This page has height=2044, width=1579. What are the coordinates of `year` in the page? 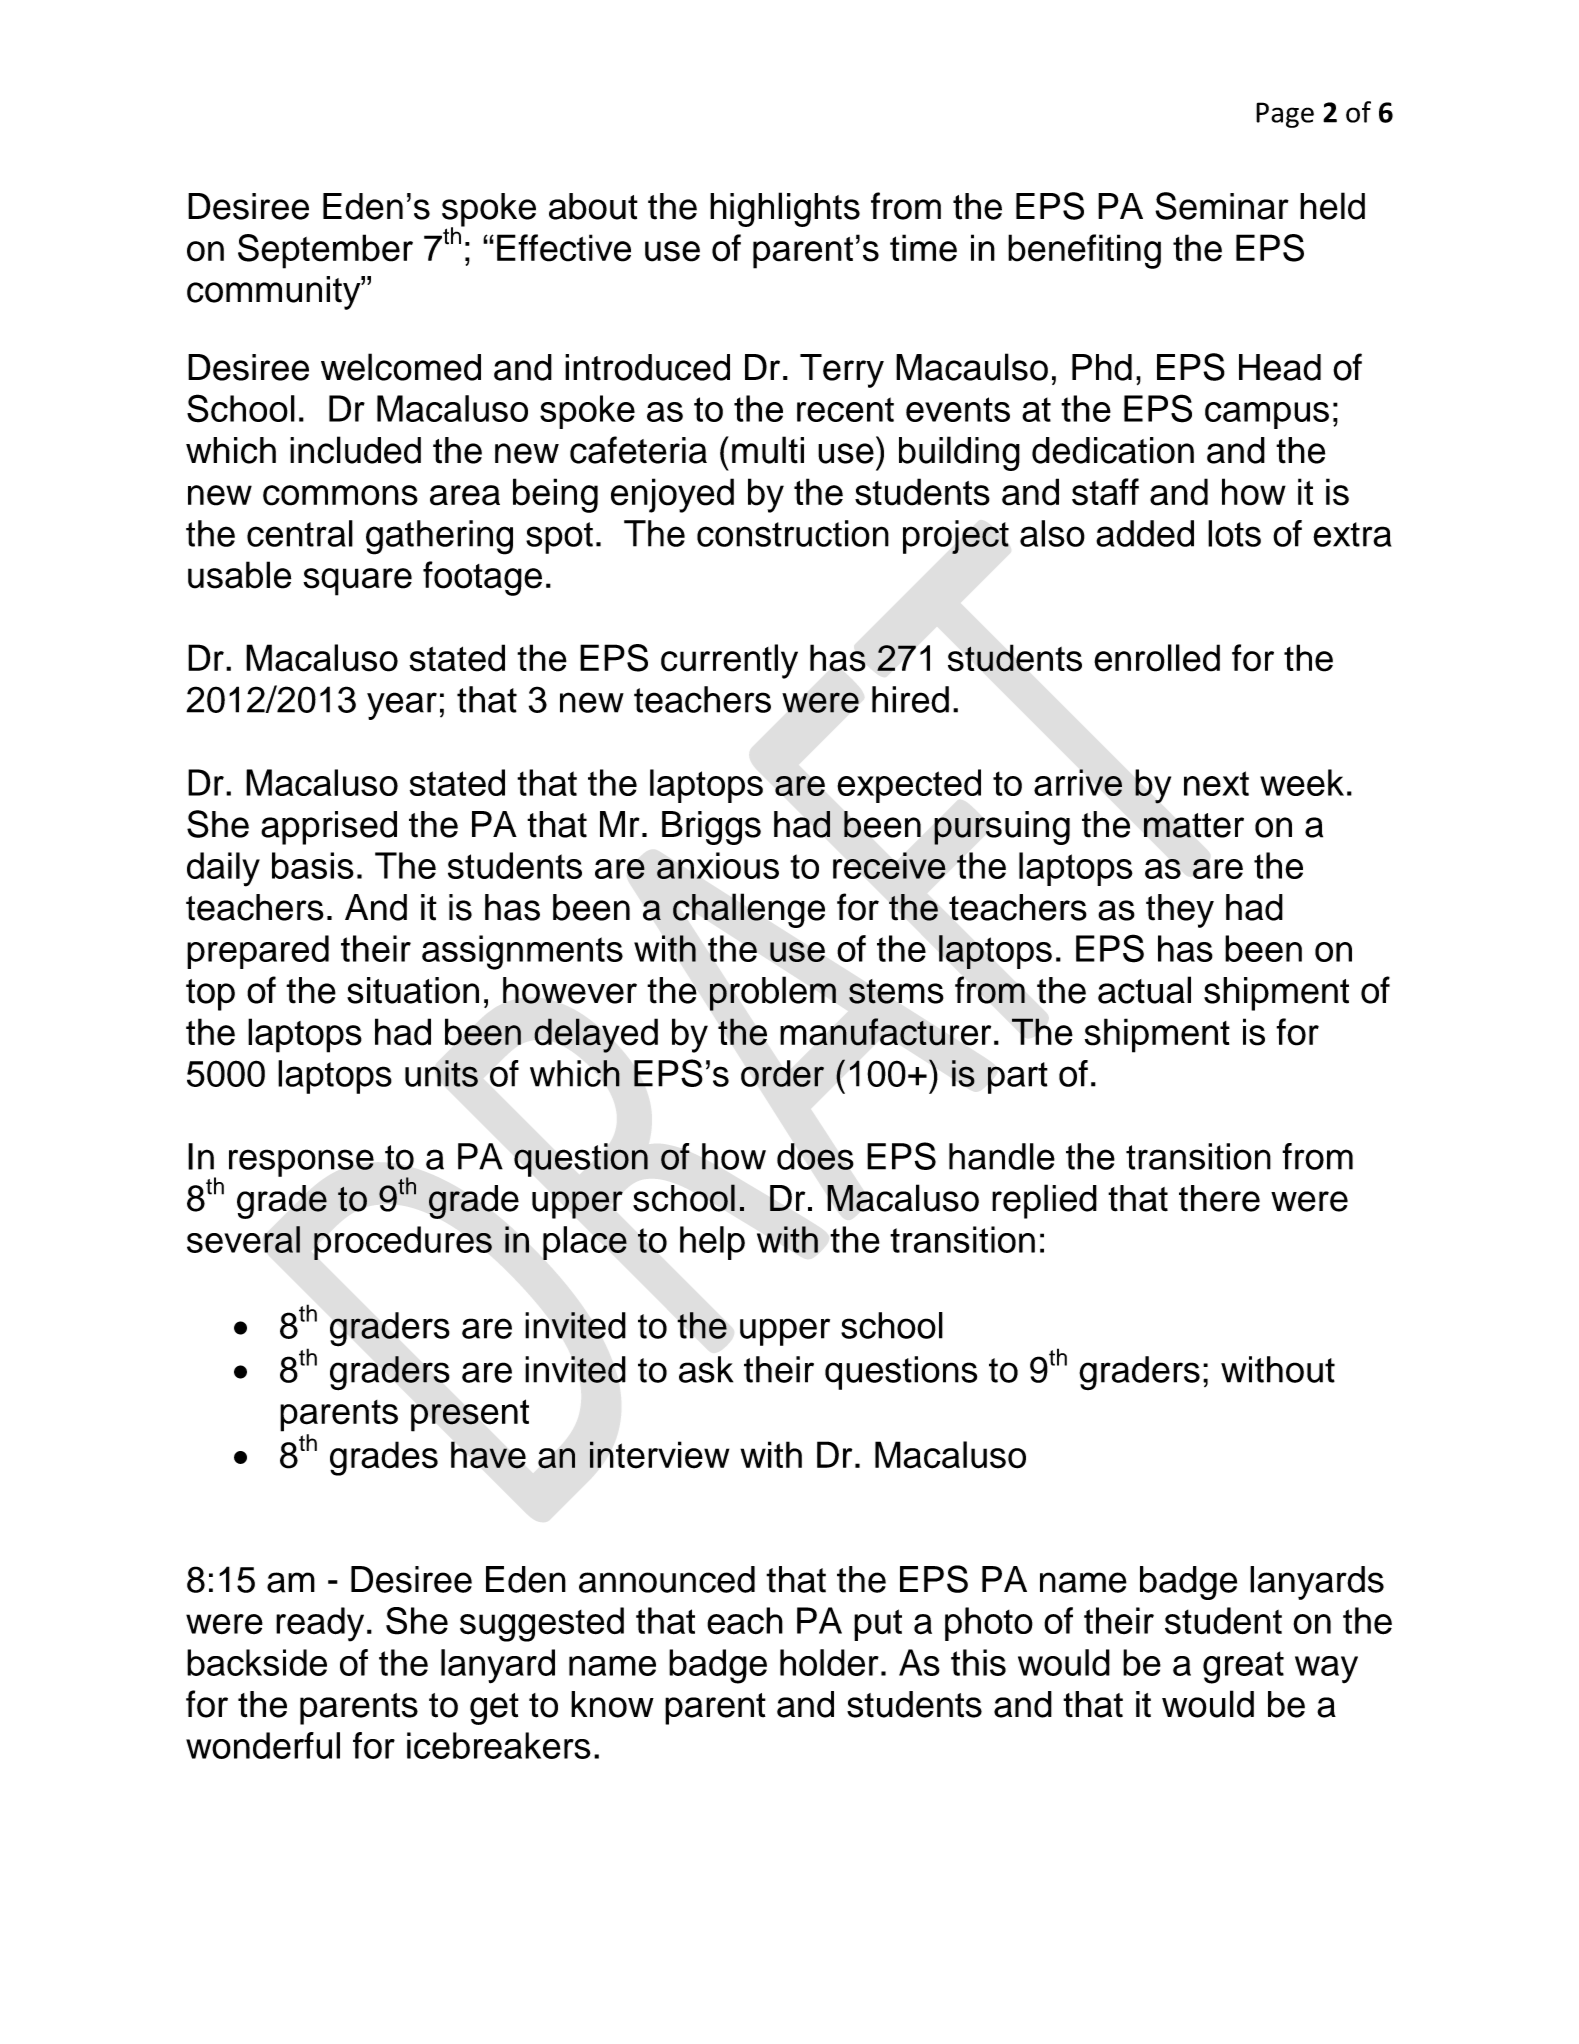 It's located at (402, 706).
